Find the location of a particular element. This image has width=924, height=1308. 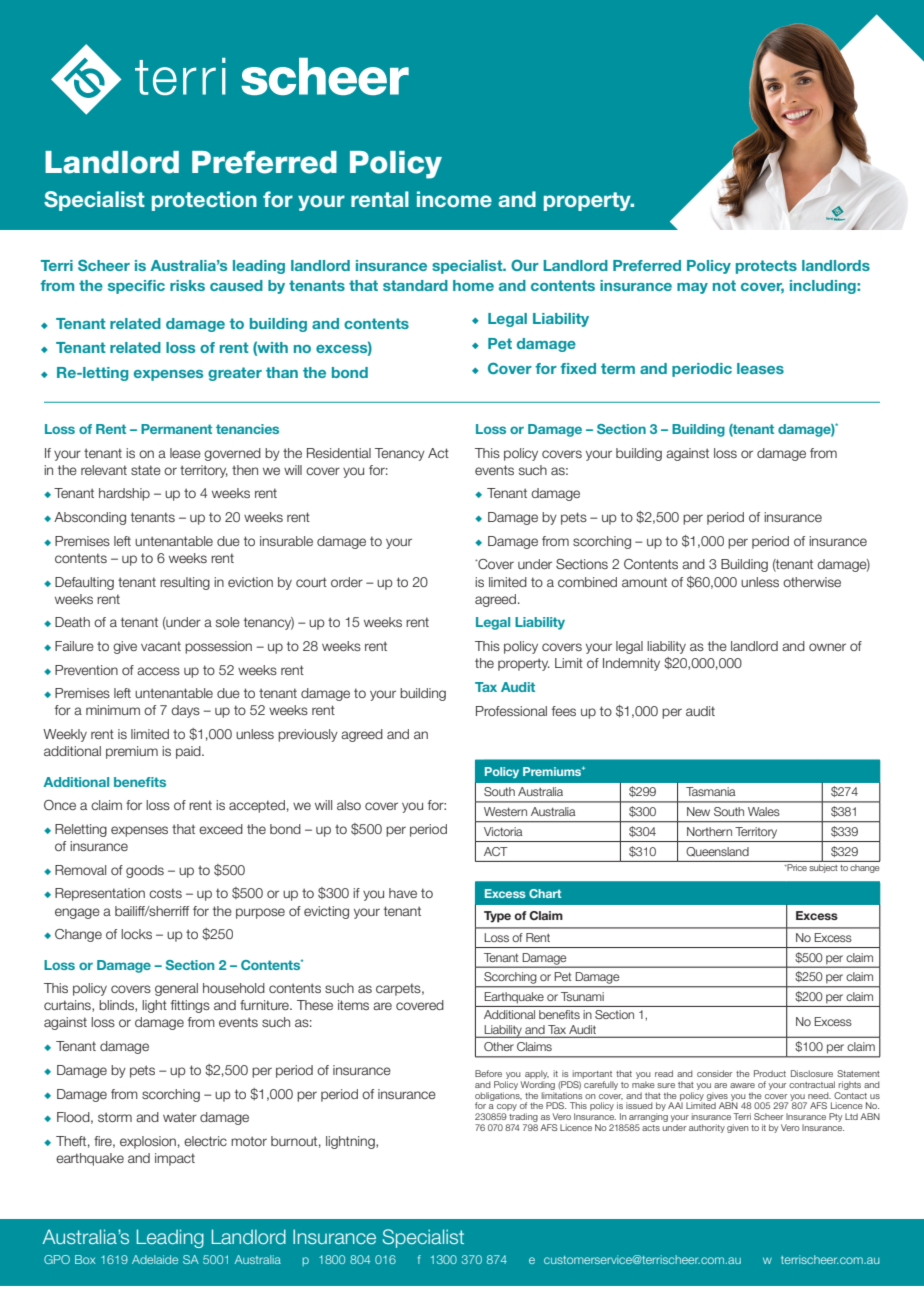

days is located at coordinates (185, 711).
